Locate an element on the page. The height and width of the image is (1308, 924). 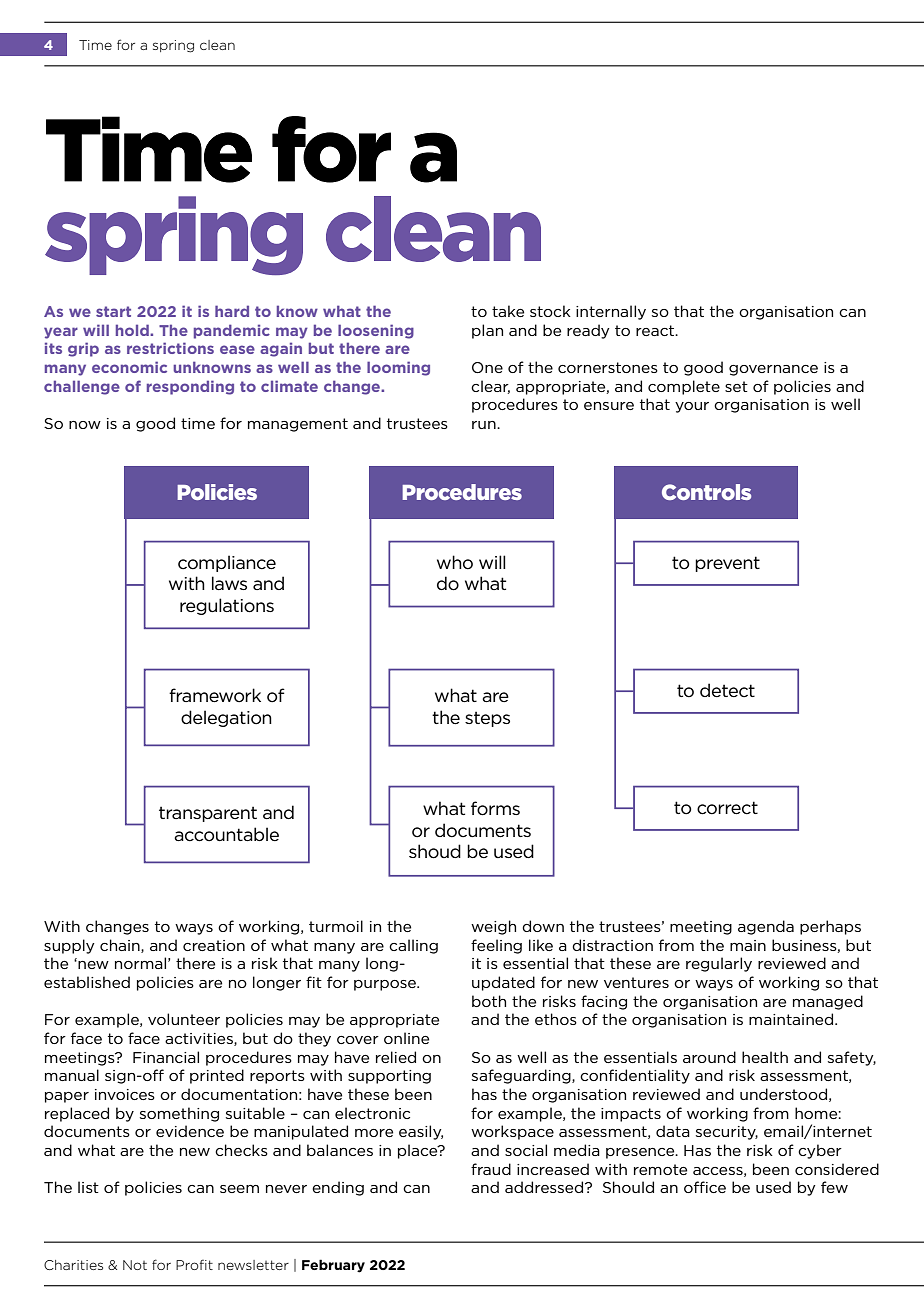
transparent is located at coordinates (208, 814).
